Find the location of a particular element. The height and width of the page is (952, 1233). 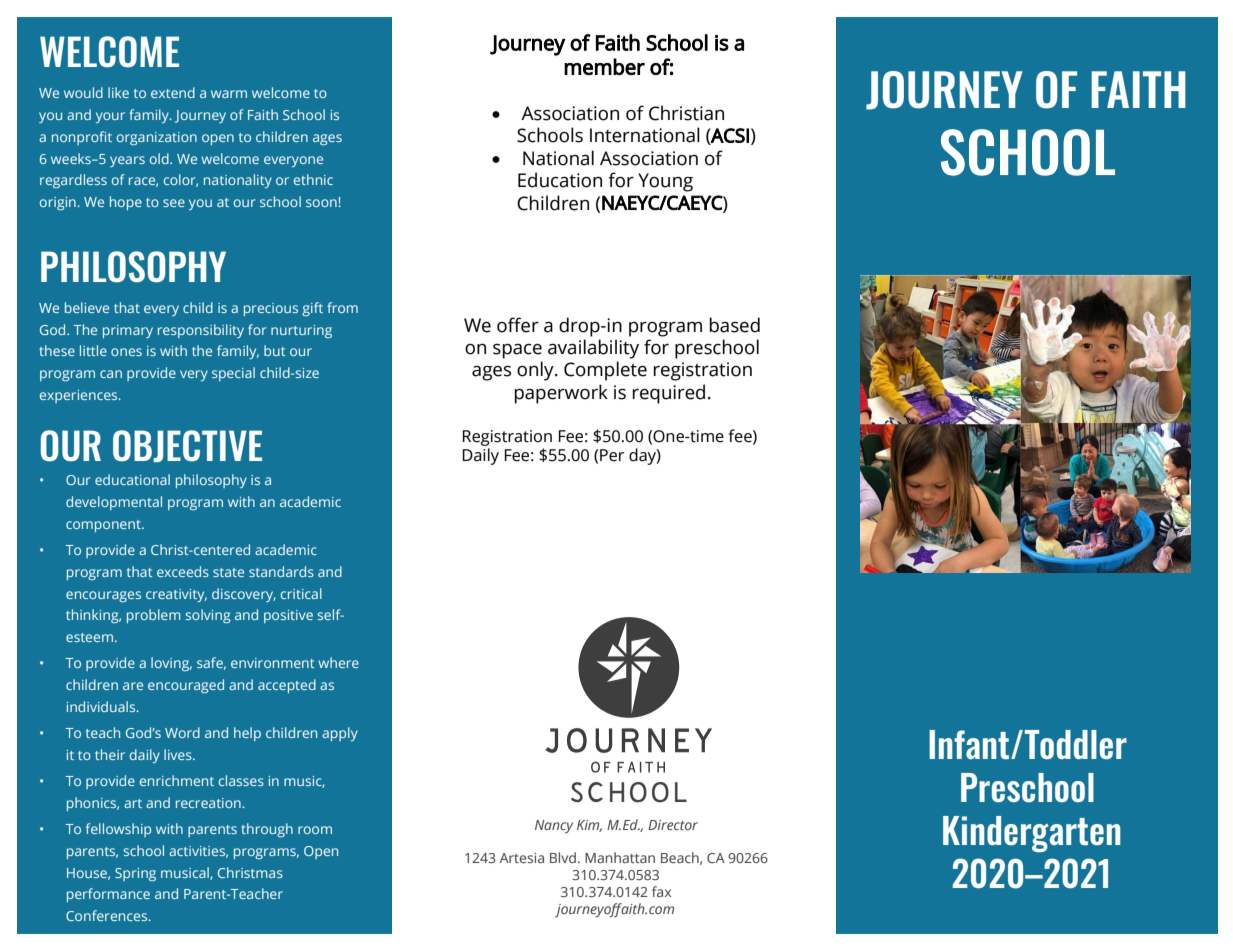

Artesia is located at coordinates (522, 858).
